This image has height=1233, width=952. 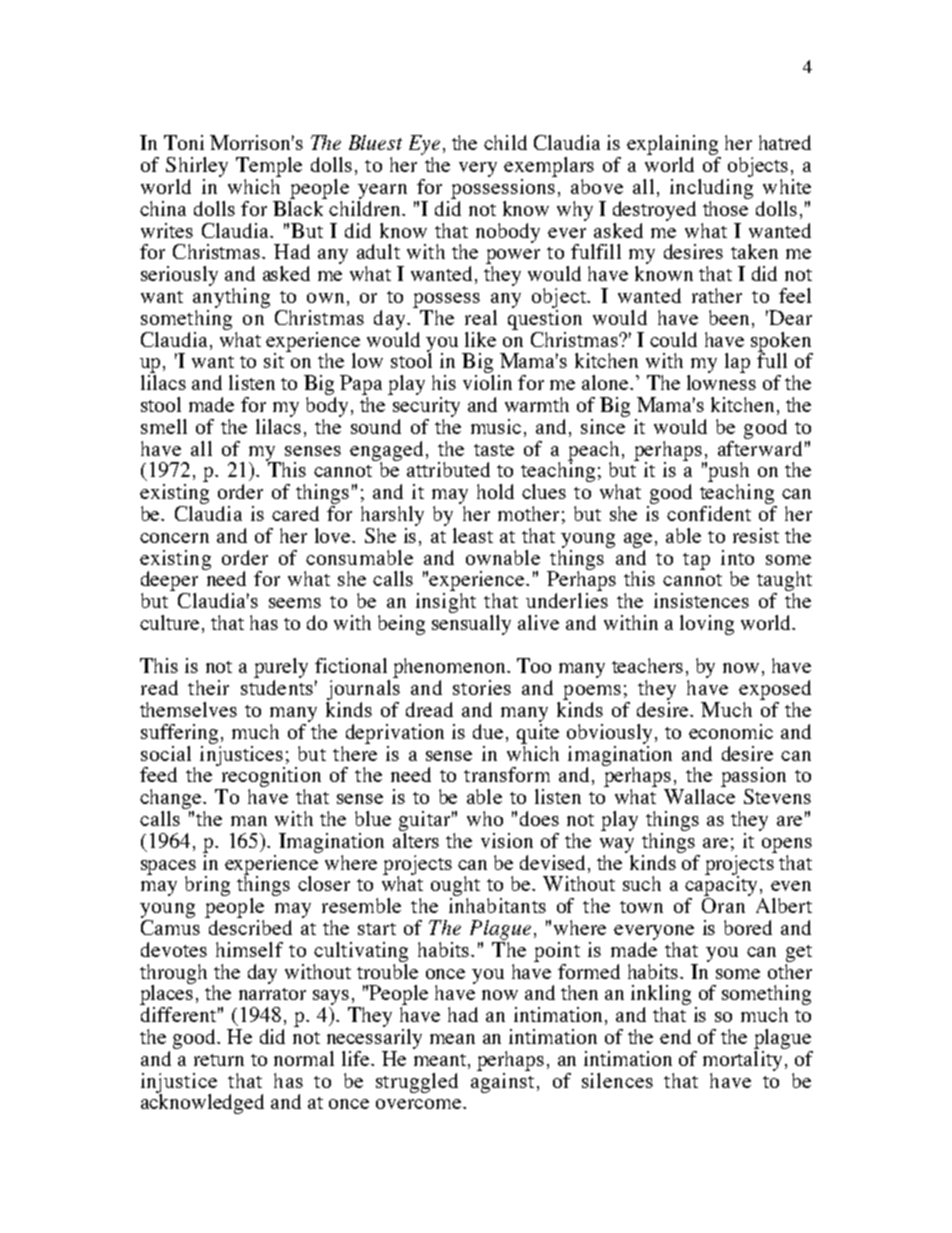 I want to click on including, so click(x=711, y=189).
